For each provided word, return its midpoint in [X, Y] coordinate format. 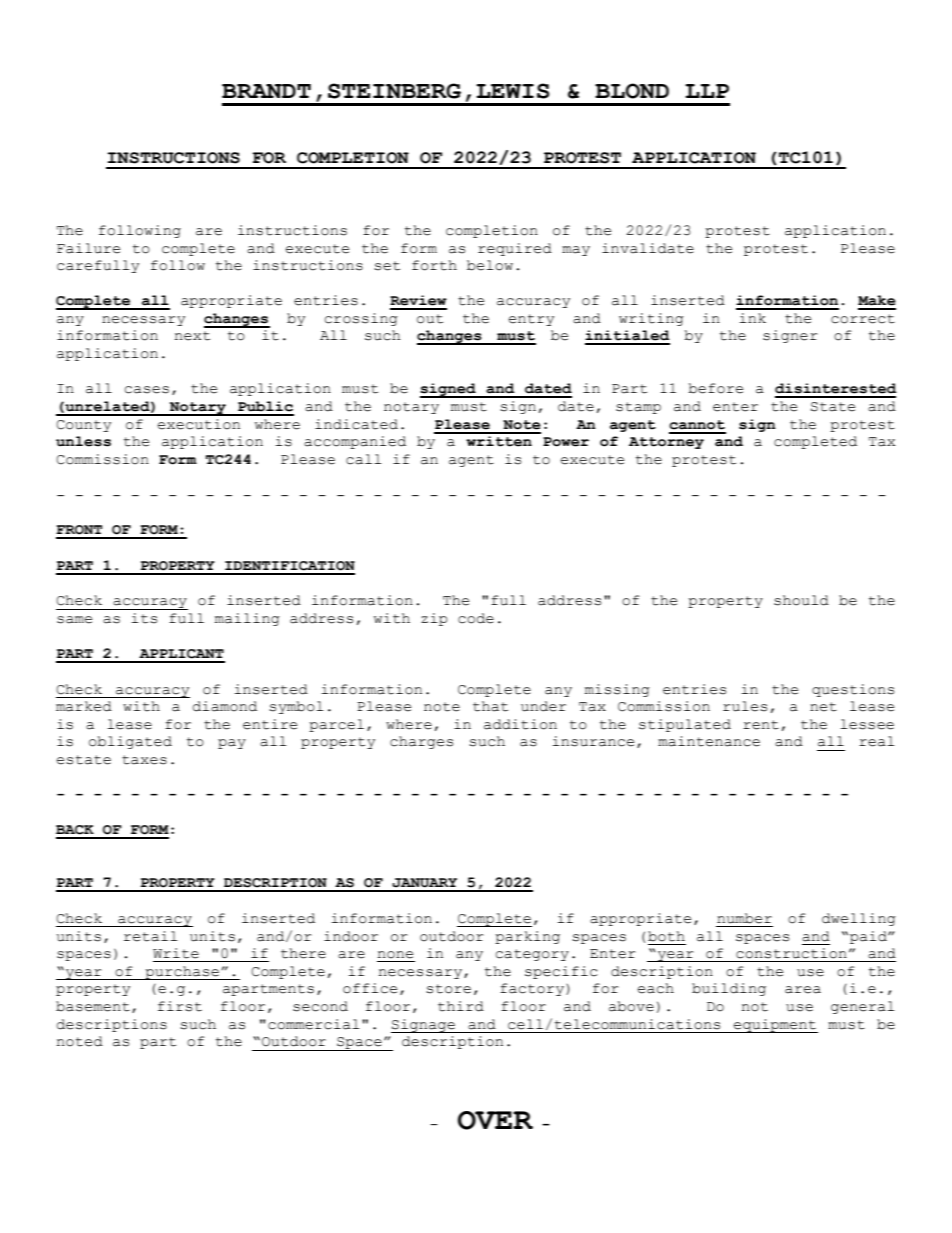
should [801, 600]
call [363, 459]
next [192, 336]
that [490, 706]
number [744, 918]
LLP [707, 91]
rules [745, 706]
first [180, 1006]
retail [150, 936]
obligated [130, 742]
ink [753, 318]
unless [83, 441]
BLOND [632, 91]
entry [531, 320]
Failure [88, 248]
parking [527, 937]
